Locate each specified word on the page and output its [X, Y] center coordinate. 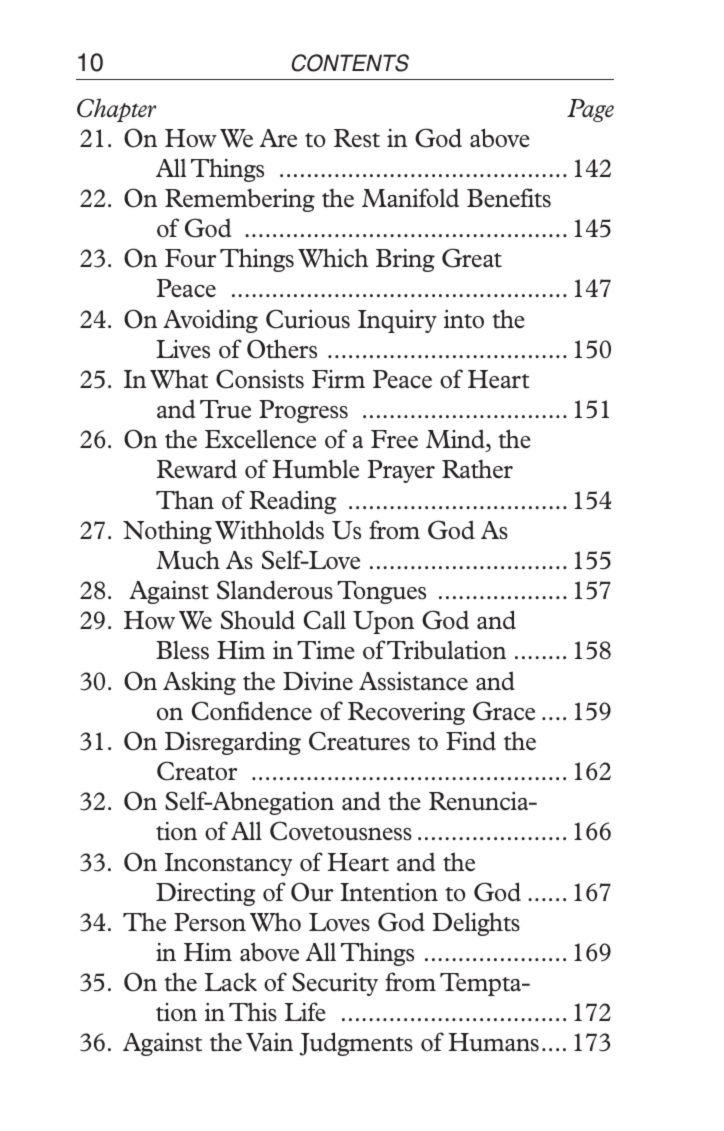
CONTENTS [350, 63]
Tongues [381, 592]
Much [188, 560]
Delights [476, 924]
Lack [231, 982]
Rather [477, 469]
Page [590, 110]
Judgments [356, 1044]
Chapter [116, 110]
